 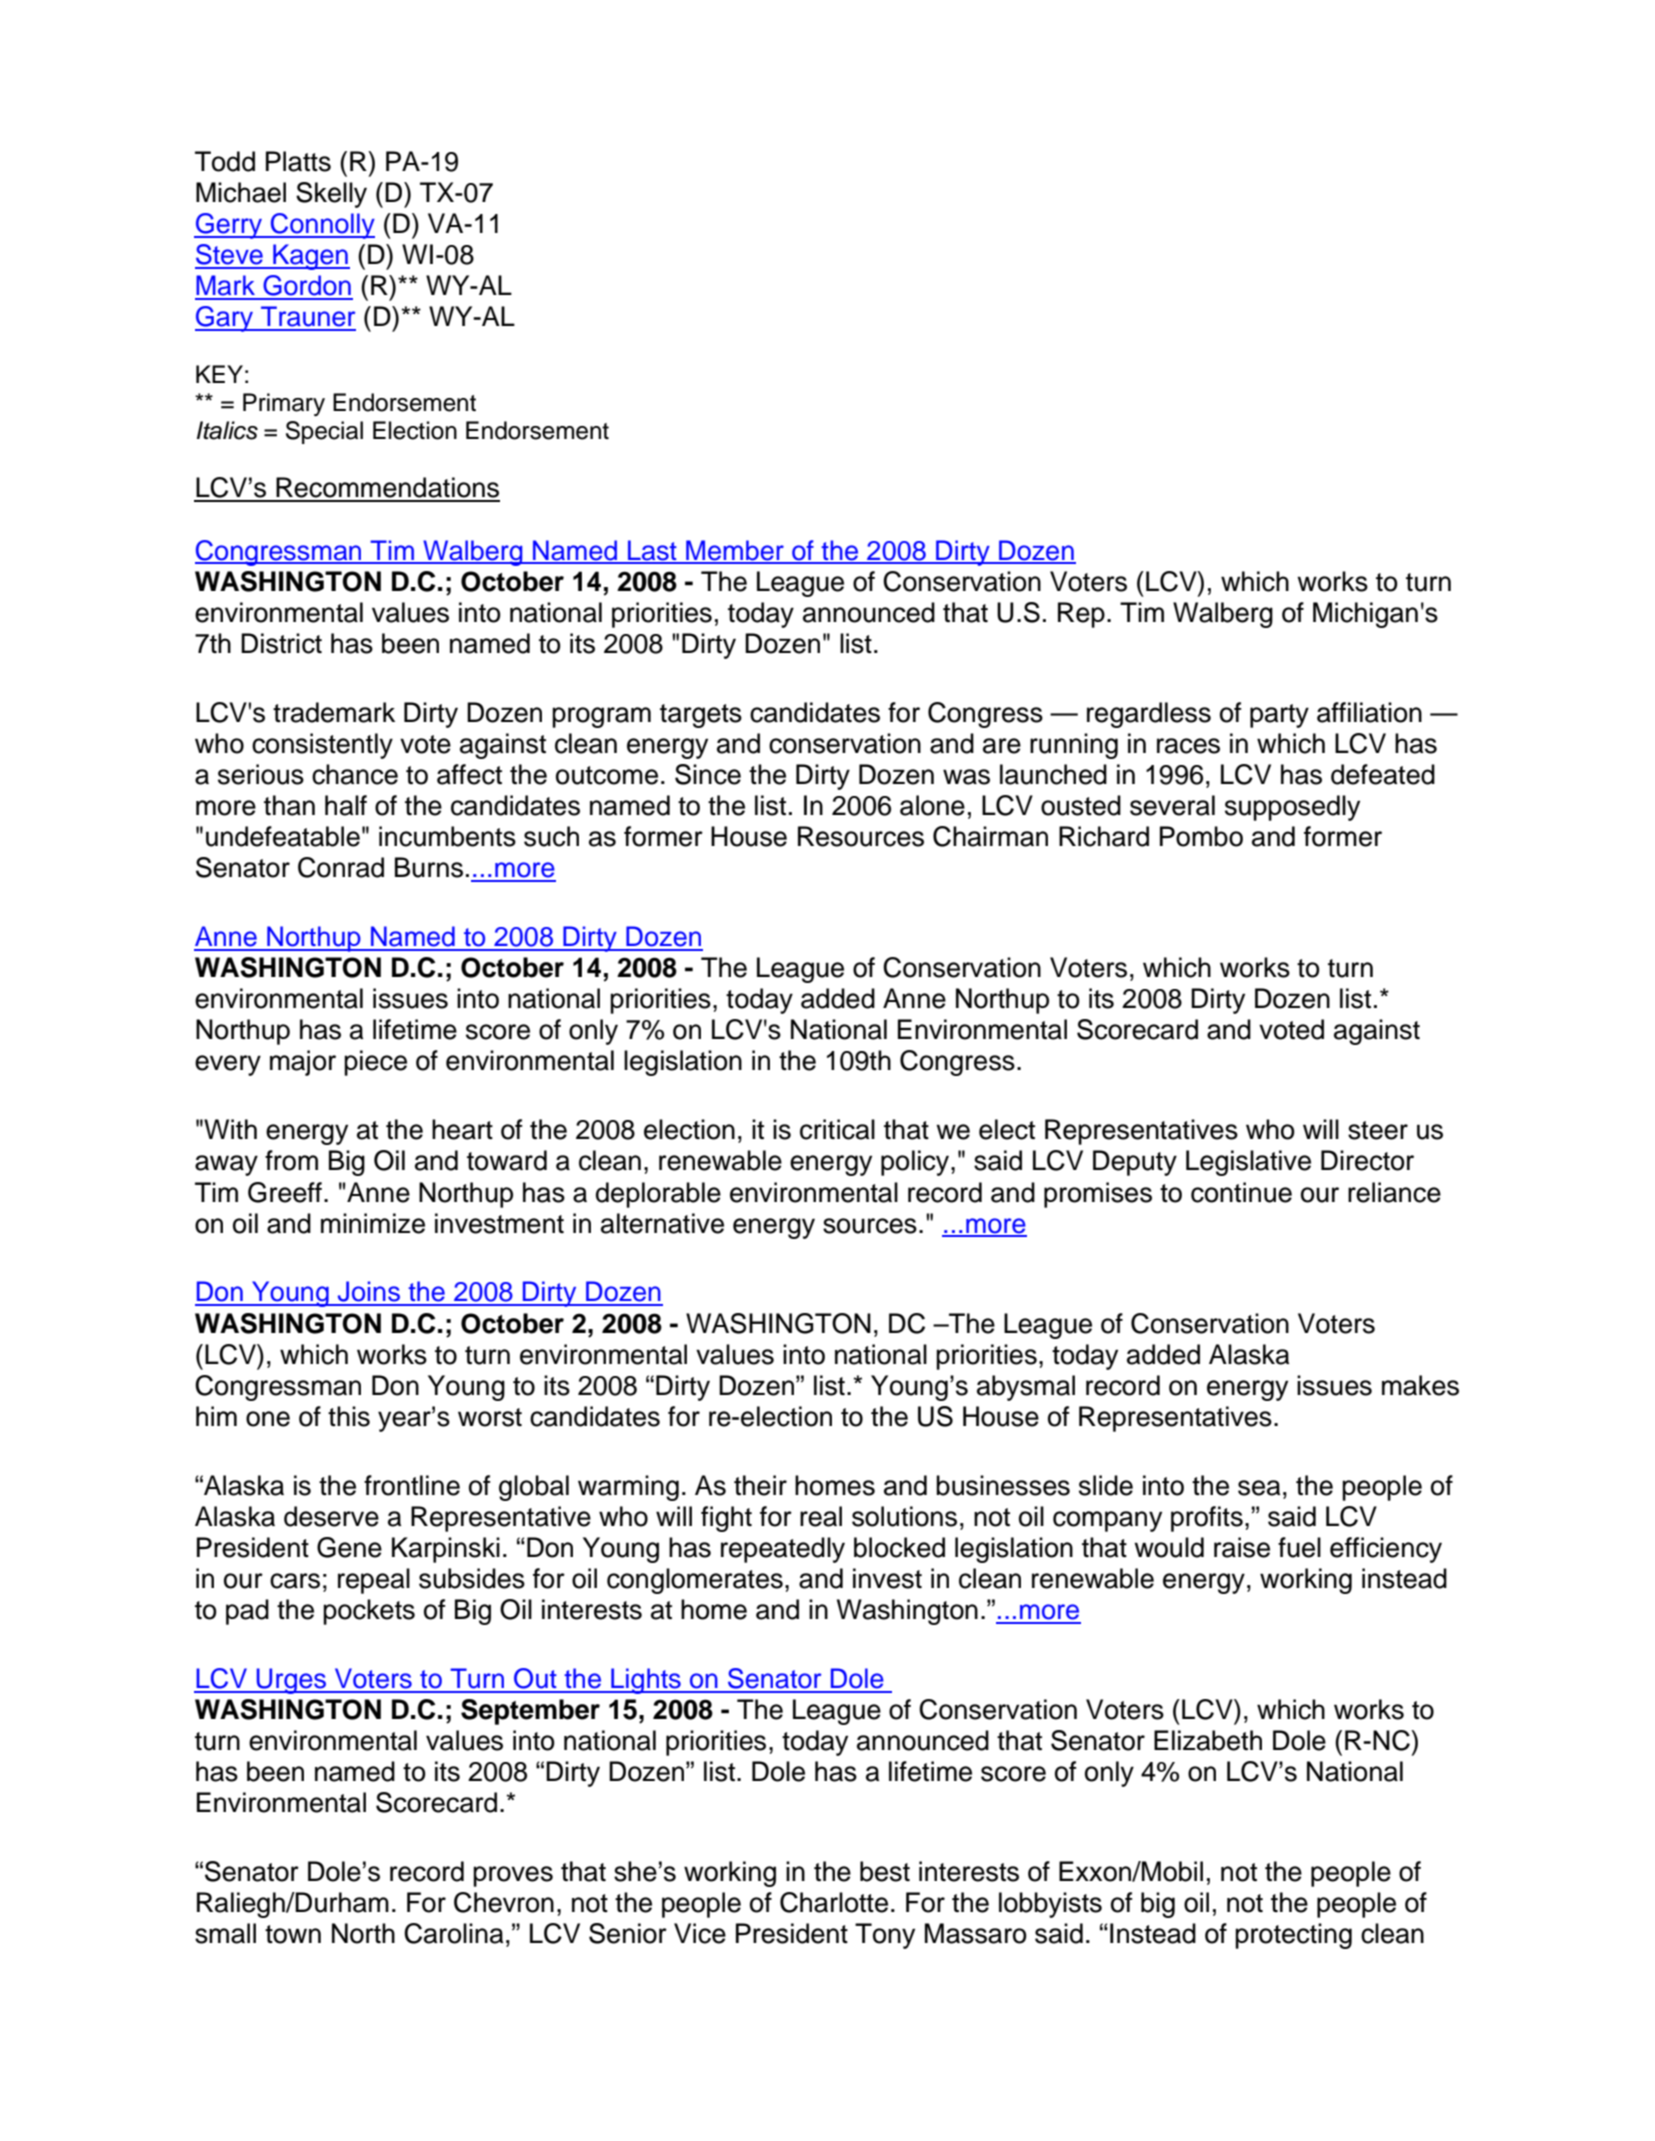 I want to click on steer, so click(x=1378, y=1130).
